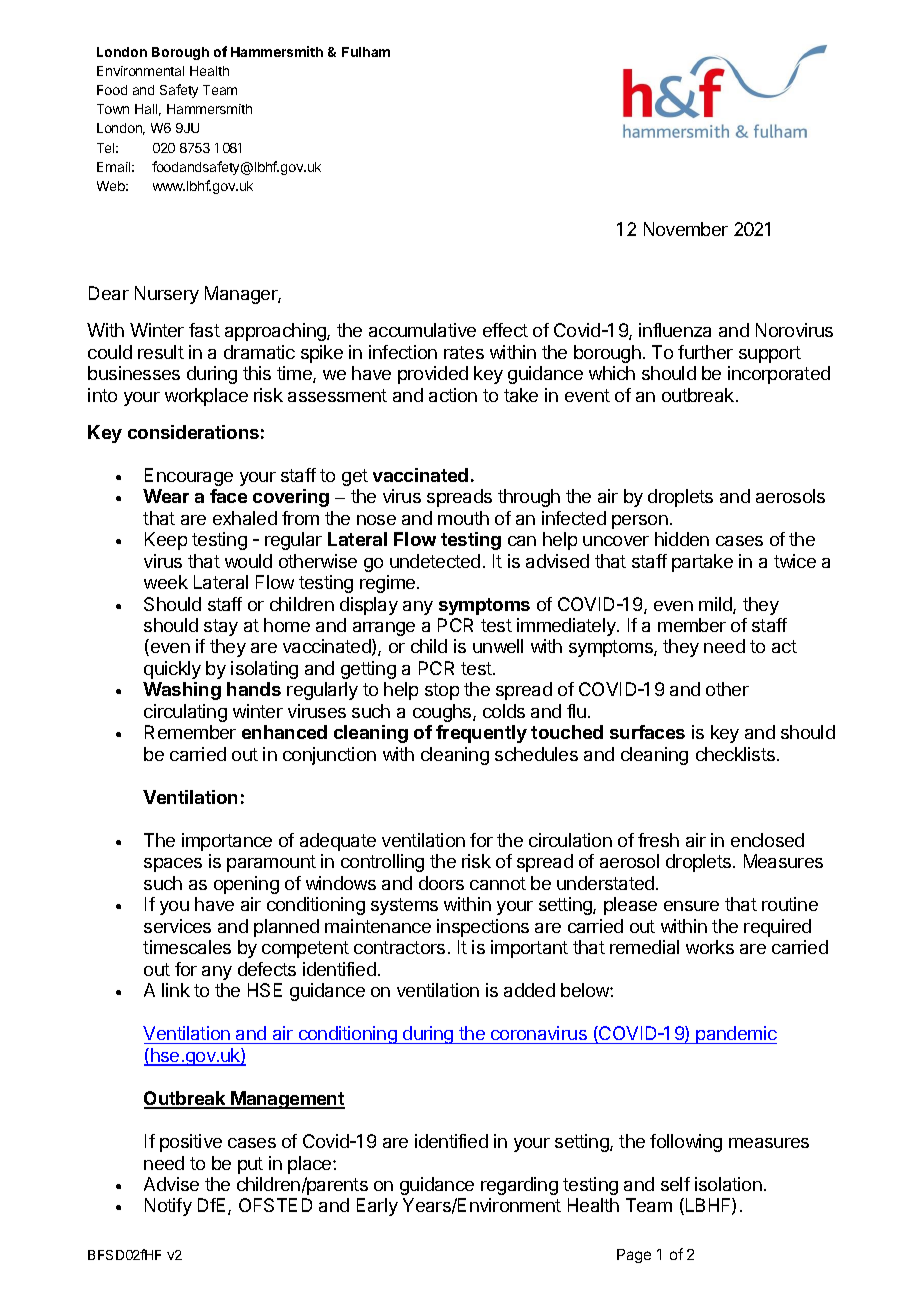 Image resolution: width=924 pixels, height=1308 pixels. Describe the element at coordinates (686, 229) in the screenshot. I see `November` at that location.
